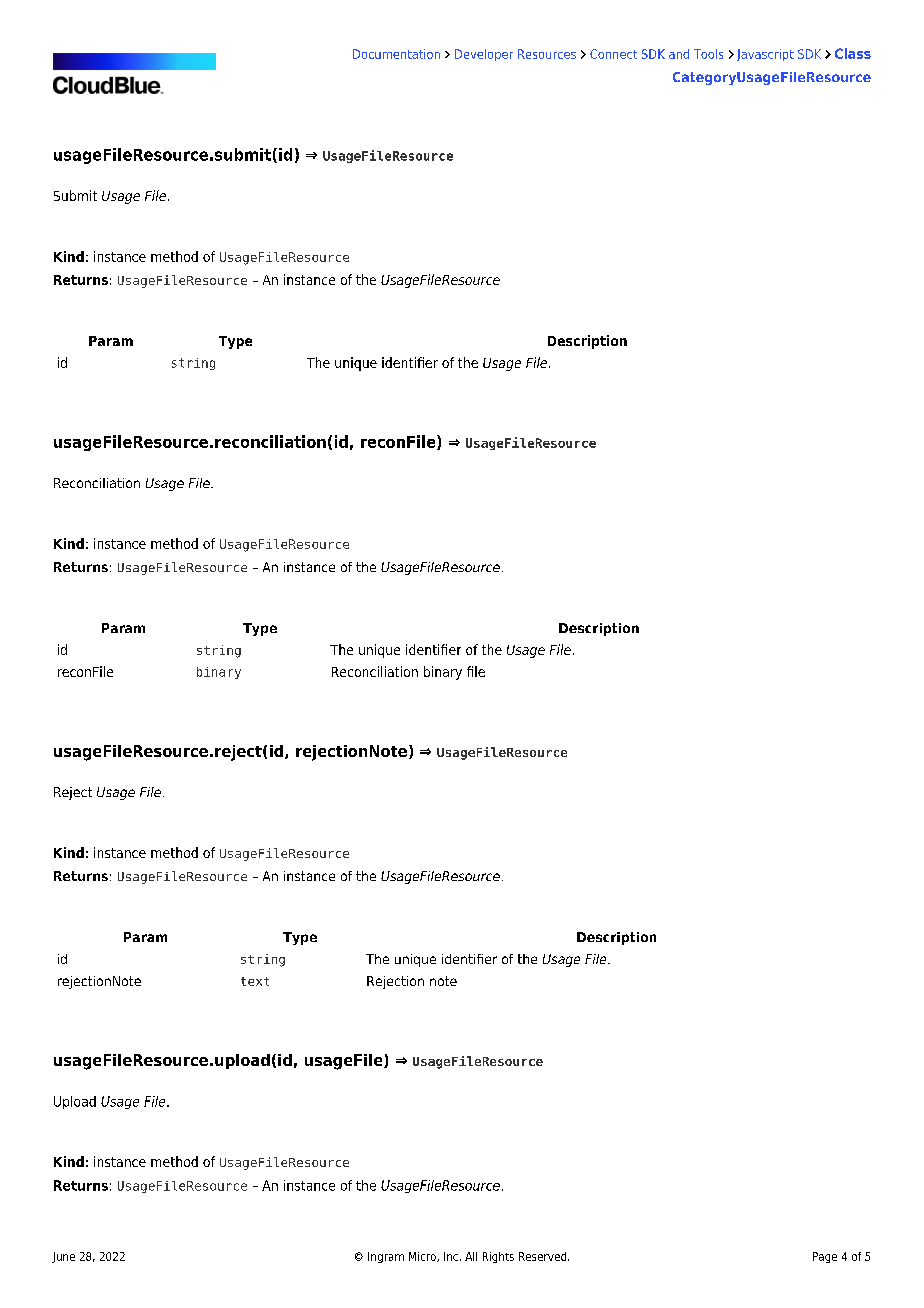 The width and height of the image is (924, 1308). What do you see at coordinates (544, 1256) in the image?
I see `Reserved` at bounding box center [544, 1256].
